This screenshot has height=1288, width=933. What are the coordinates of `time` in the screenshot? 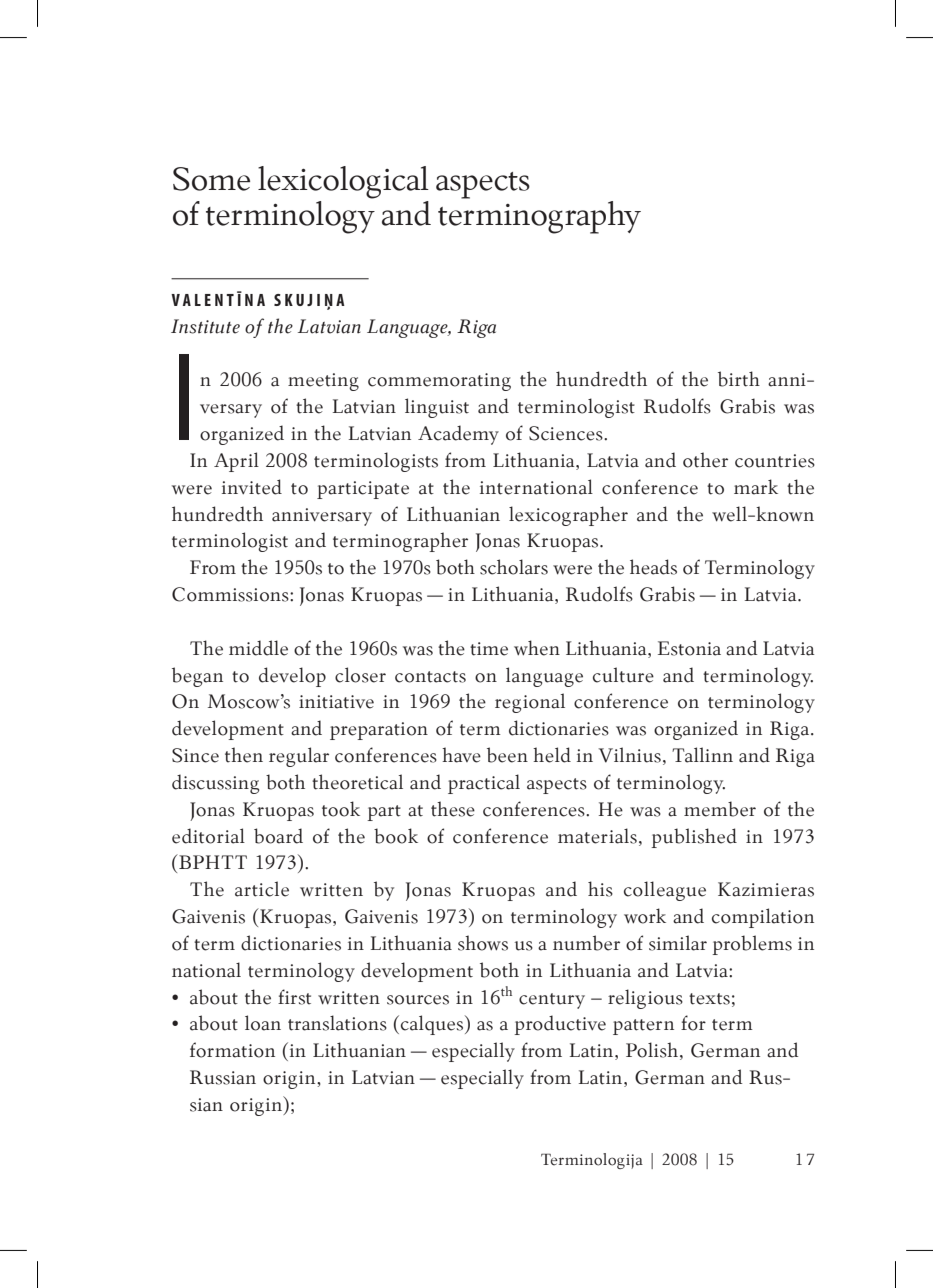 It's located at (489, 649).
